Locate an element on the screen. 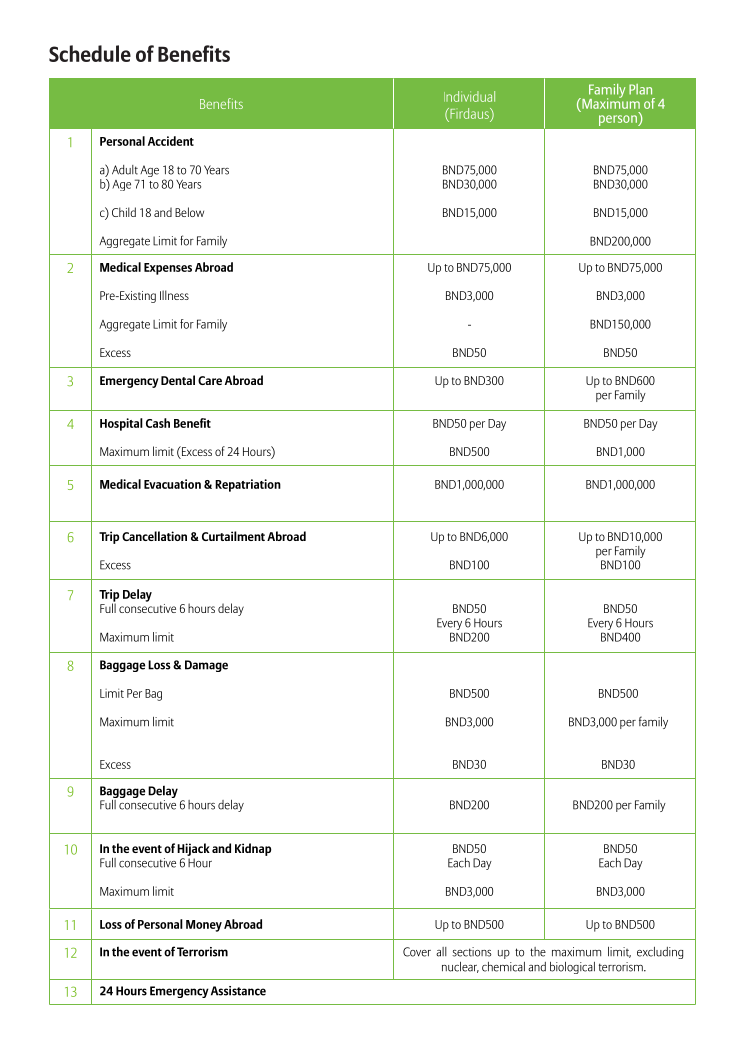 The height and width of the screenshot is (1057, 745). biological is located at coordinates (572, 968).
